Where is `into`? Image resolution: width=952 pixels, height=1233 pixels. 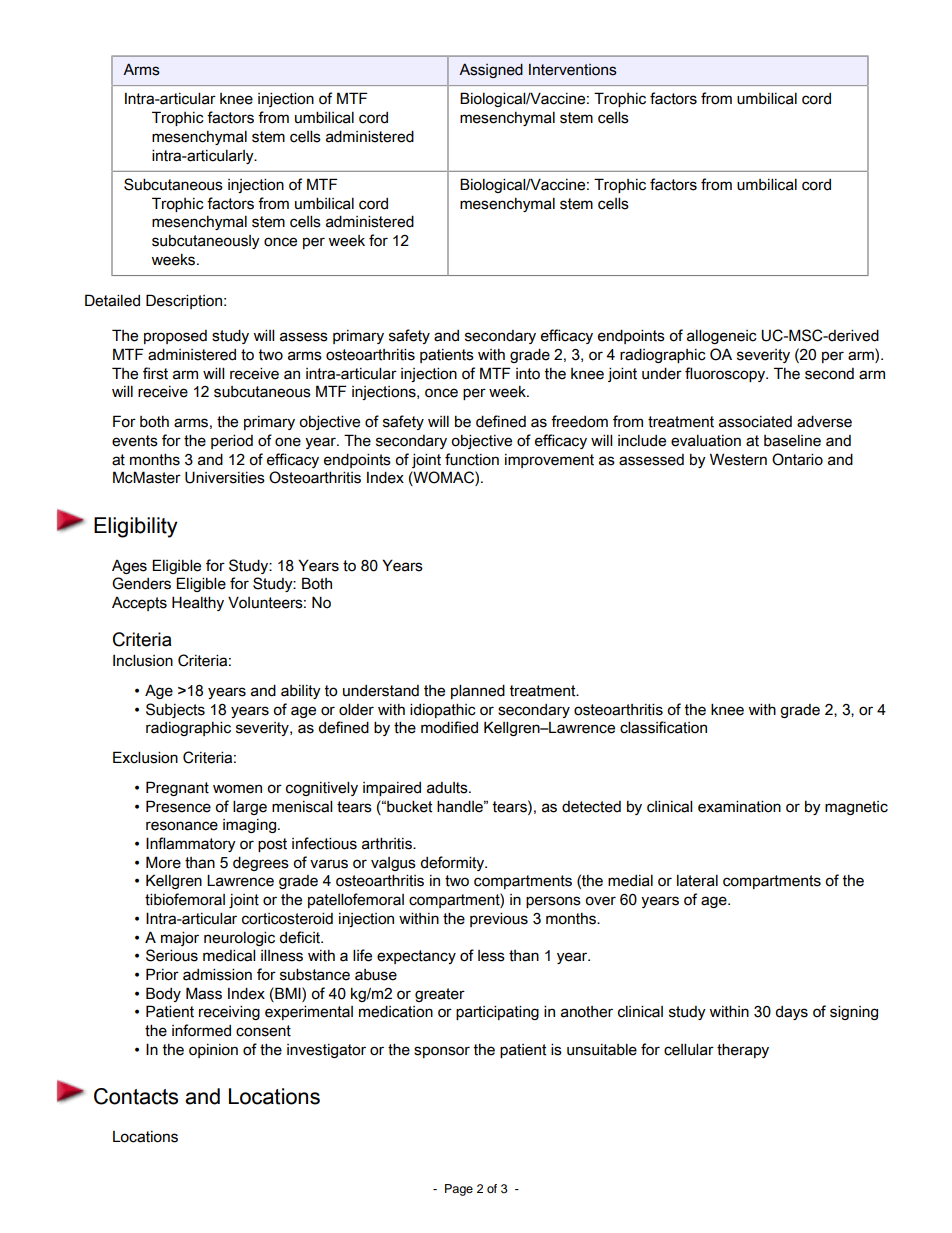 into is located at coordinates (528, 374).
